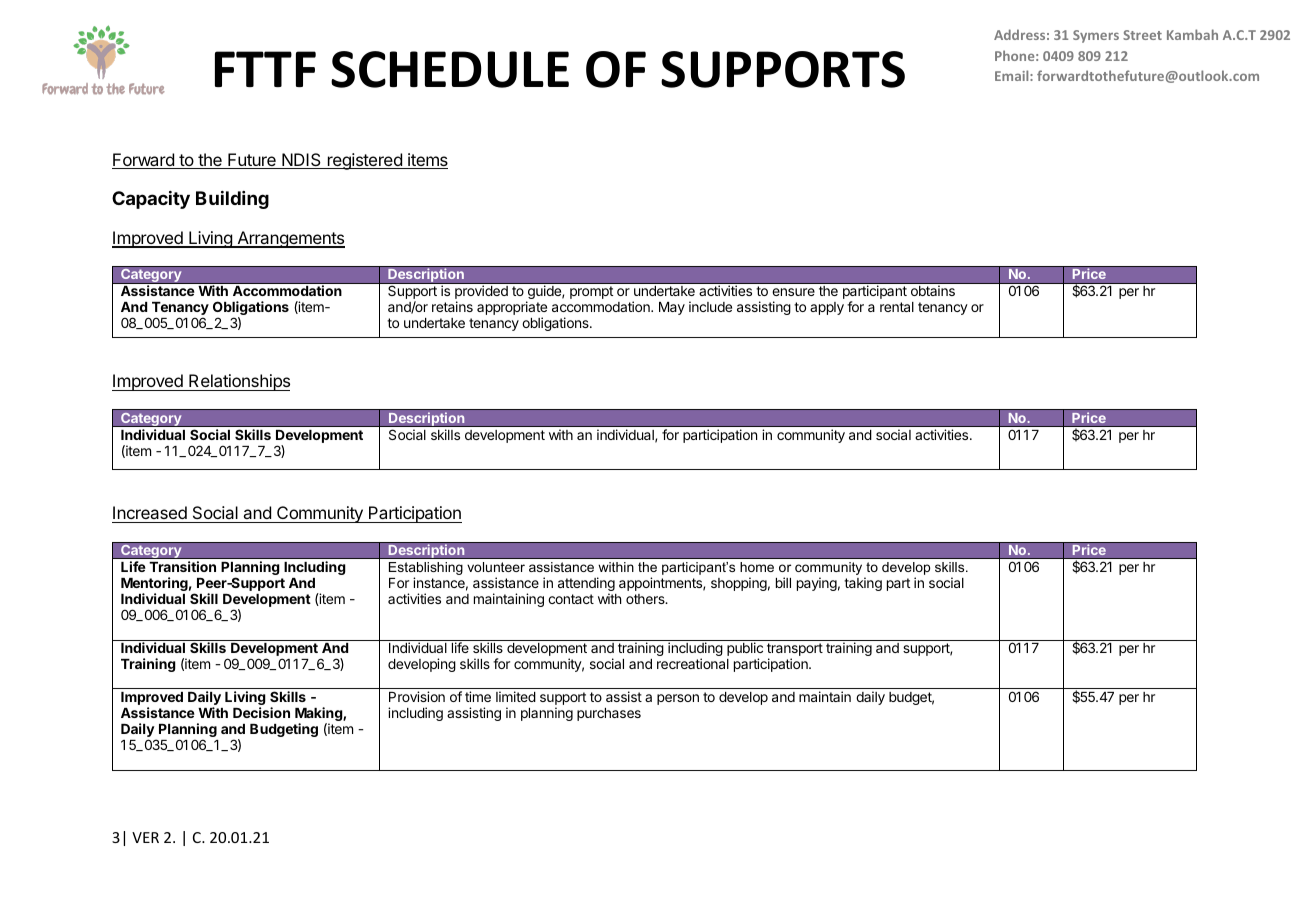 The image size is (1308, 924). Describe the element at coordinates (238, 382) in the screenshot. I see `Relationships` at that location.
